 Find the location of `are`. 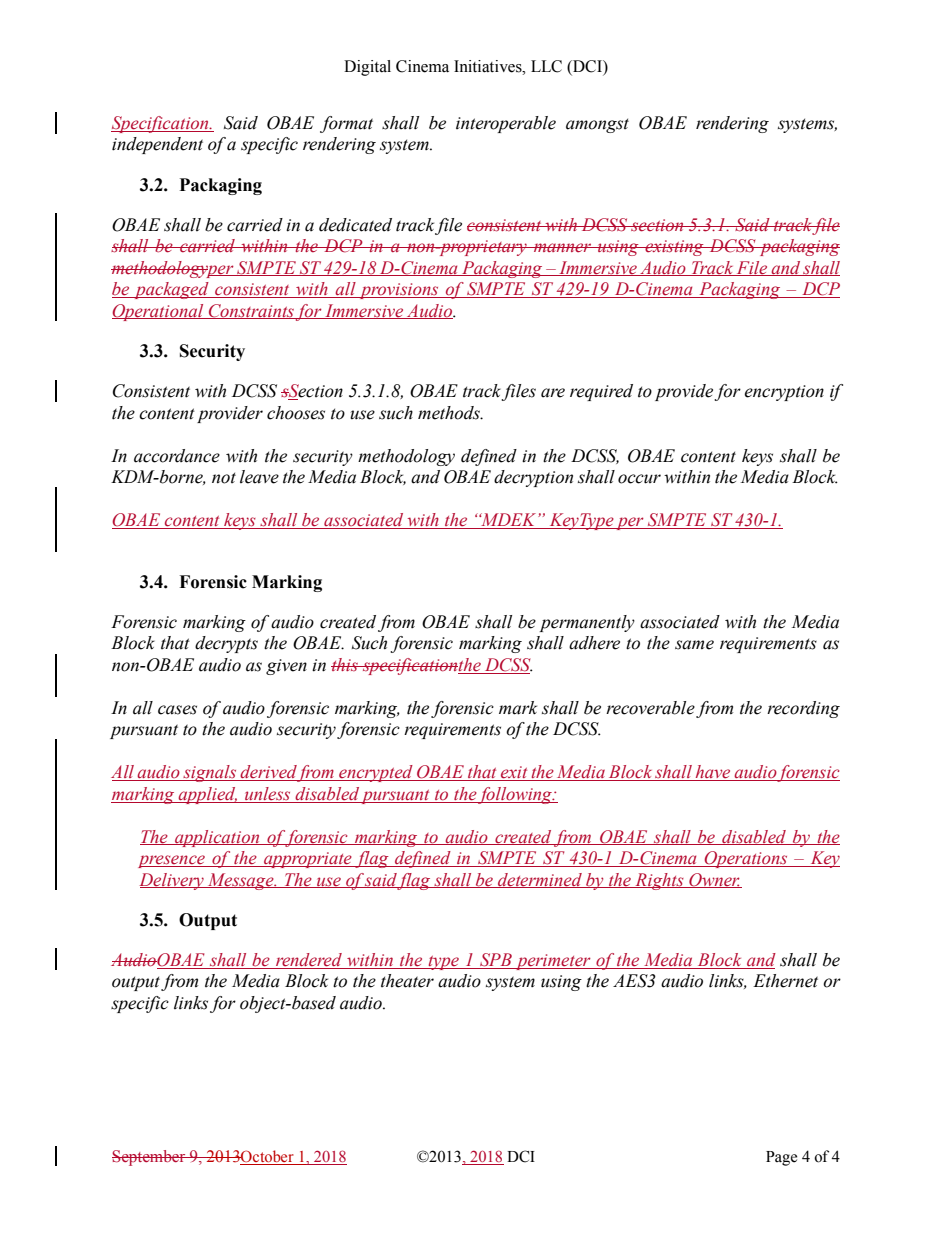

are is located at coordinates (553, 393).
